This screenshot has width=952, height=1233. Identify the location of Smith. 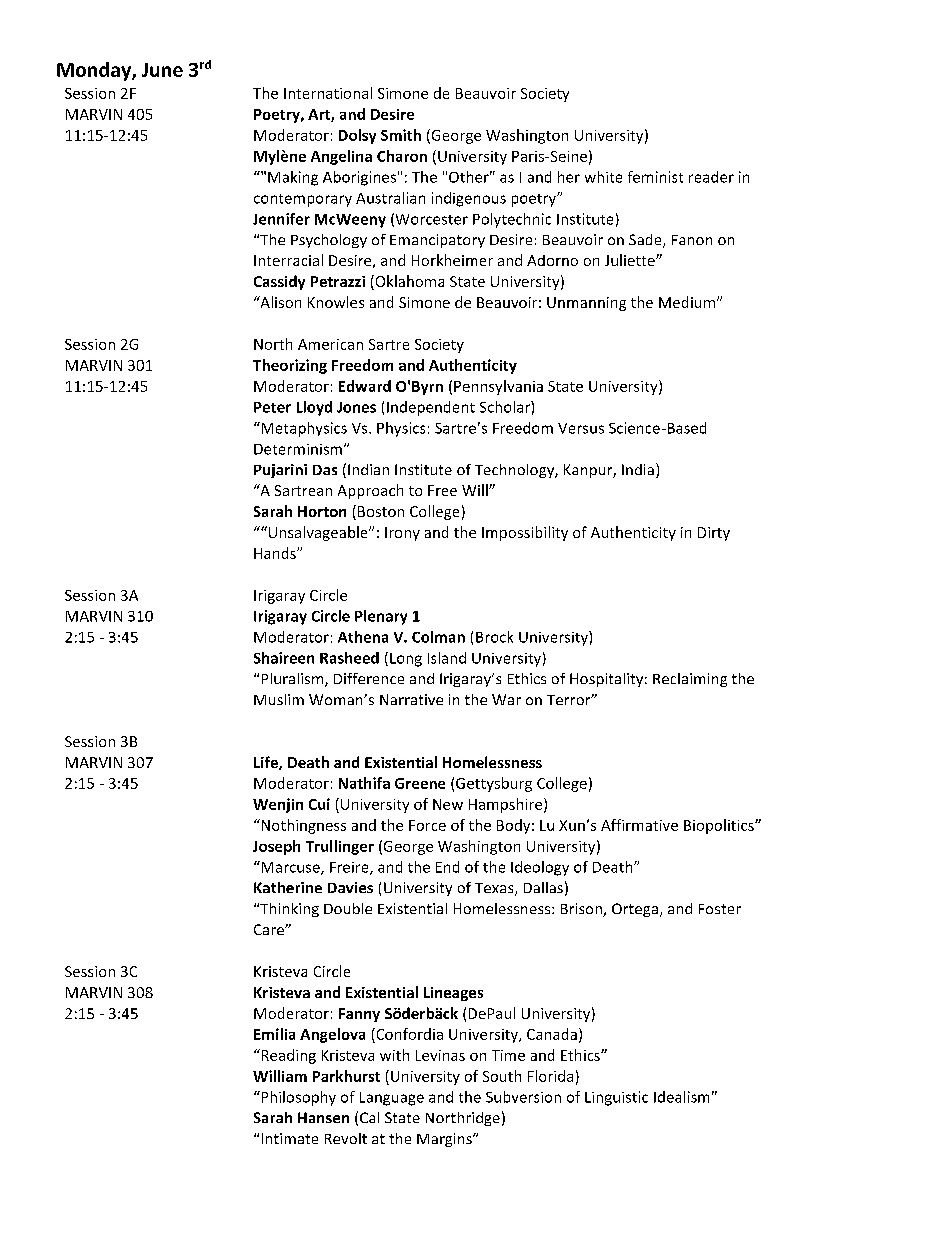
(401, 135).
